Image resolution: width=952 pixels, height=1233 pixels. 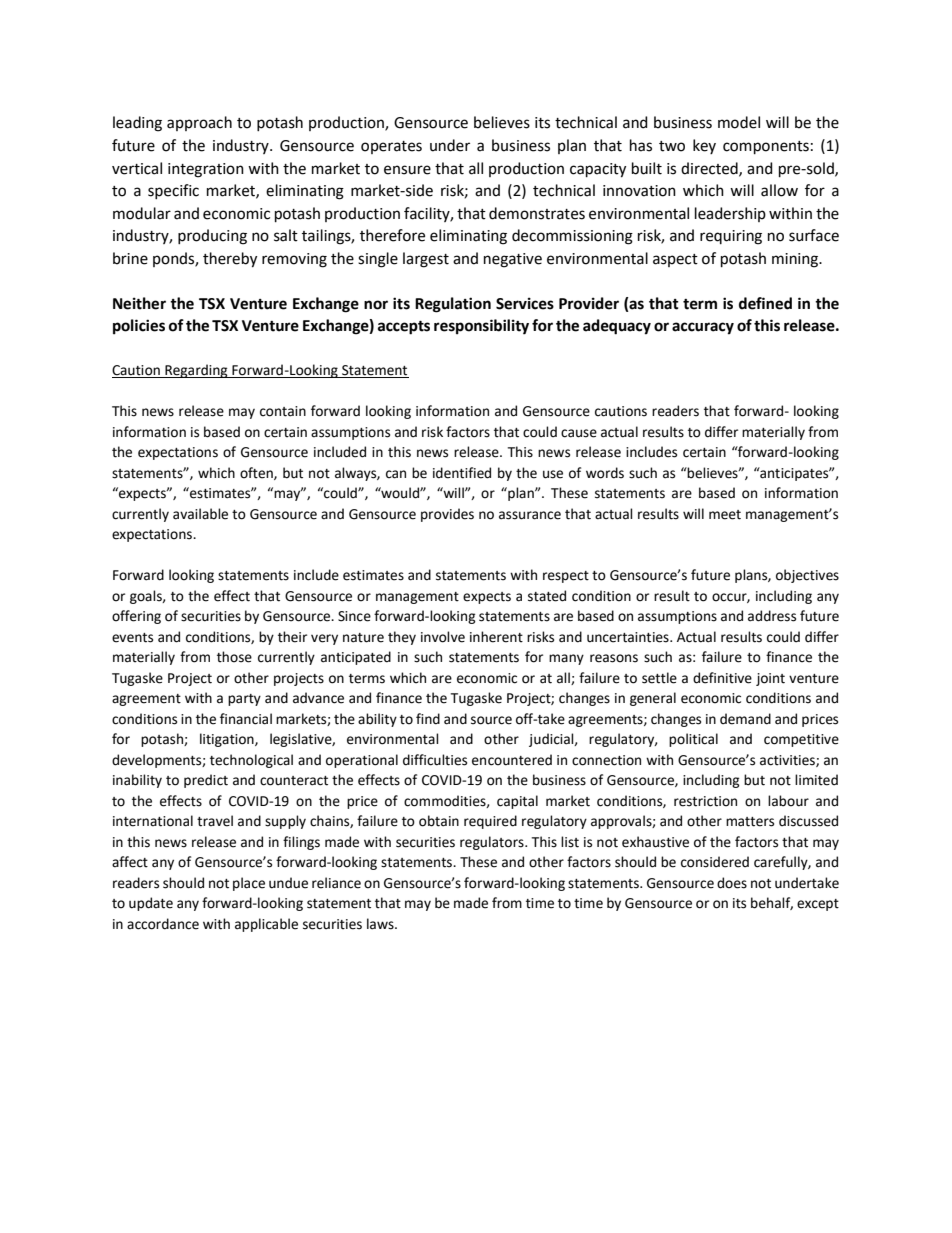 What do you see at coordinates (234, 657) in the screenshot?
I see `those` at bounding box center [234, 657].
